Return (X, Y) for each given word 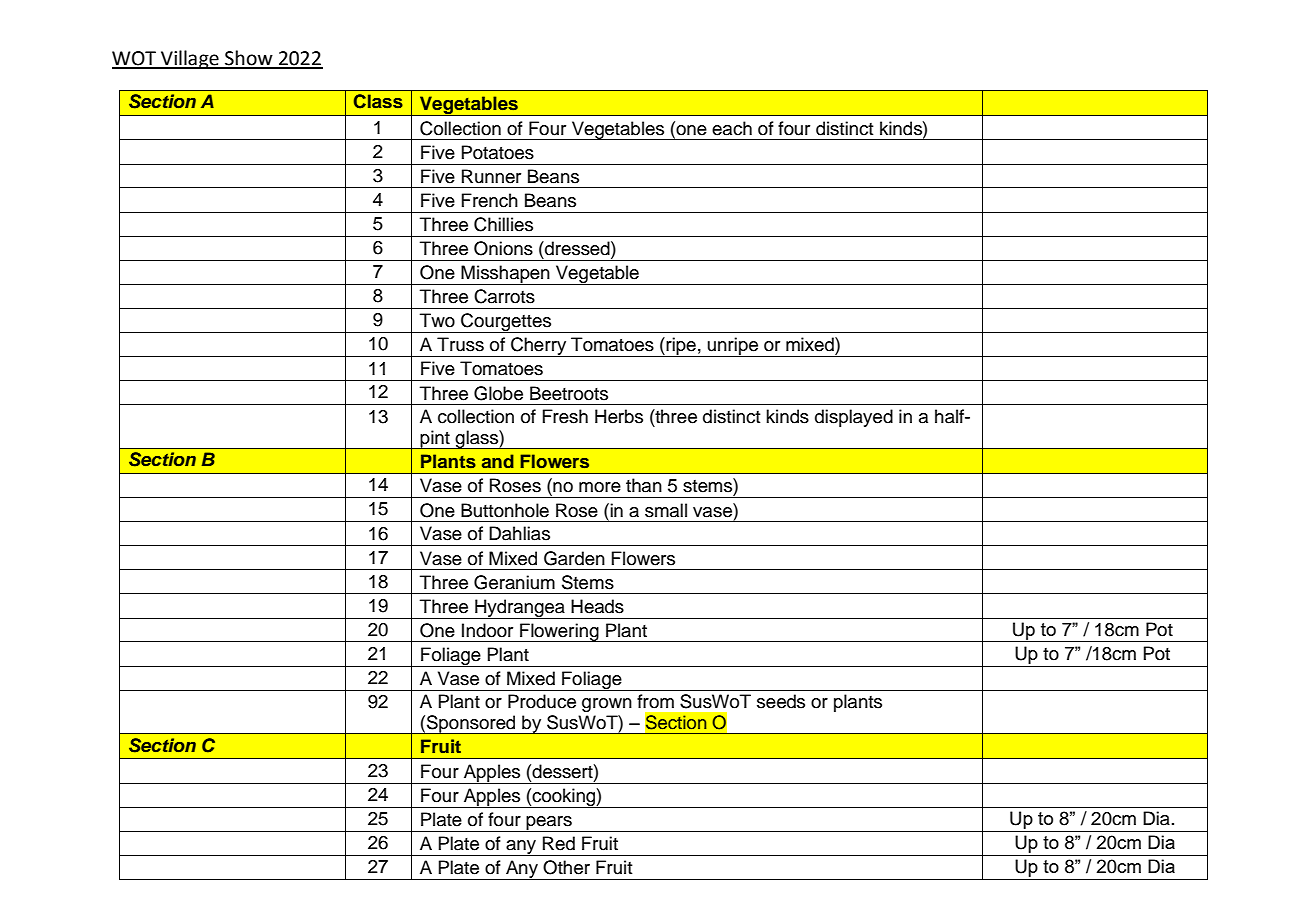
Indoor (487, 630)
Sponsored (471, 724)
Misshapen (505, 275)
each (732, 128)
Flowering (559, 632)
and (498, 461)
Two (437, 320)
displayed (854, 418)
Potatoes (498, 152)
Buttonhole (505, 510)
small (666, 510)
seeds (781, 701)
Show (249, 59)
